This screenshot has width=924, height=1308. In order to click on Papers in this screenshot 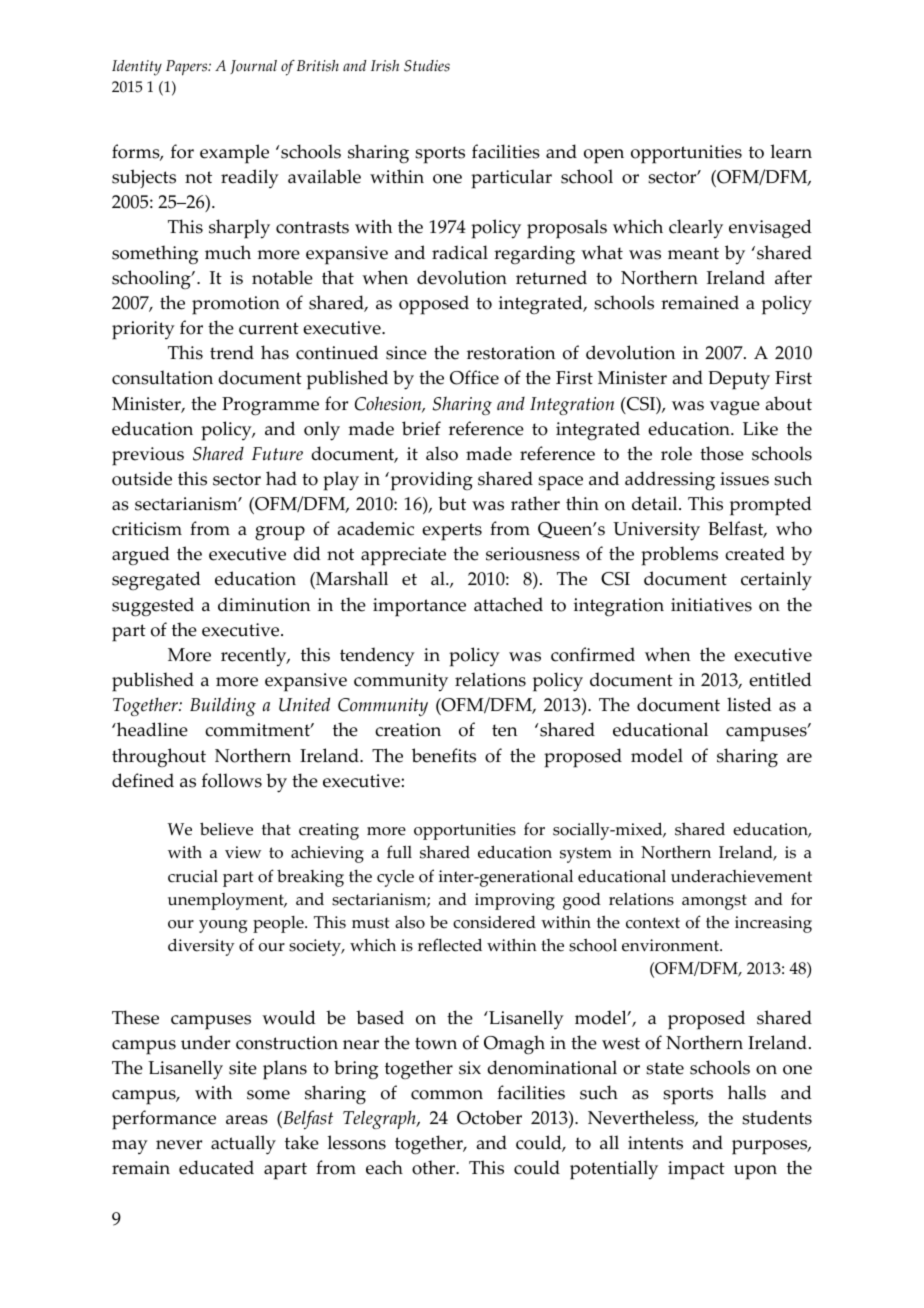, I will do `click(188, 68)`.
